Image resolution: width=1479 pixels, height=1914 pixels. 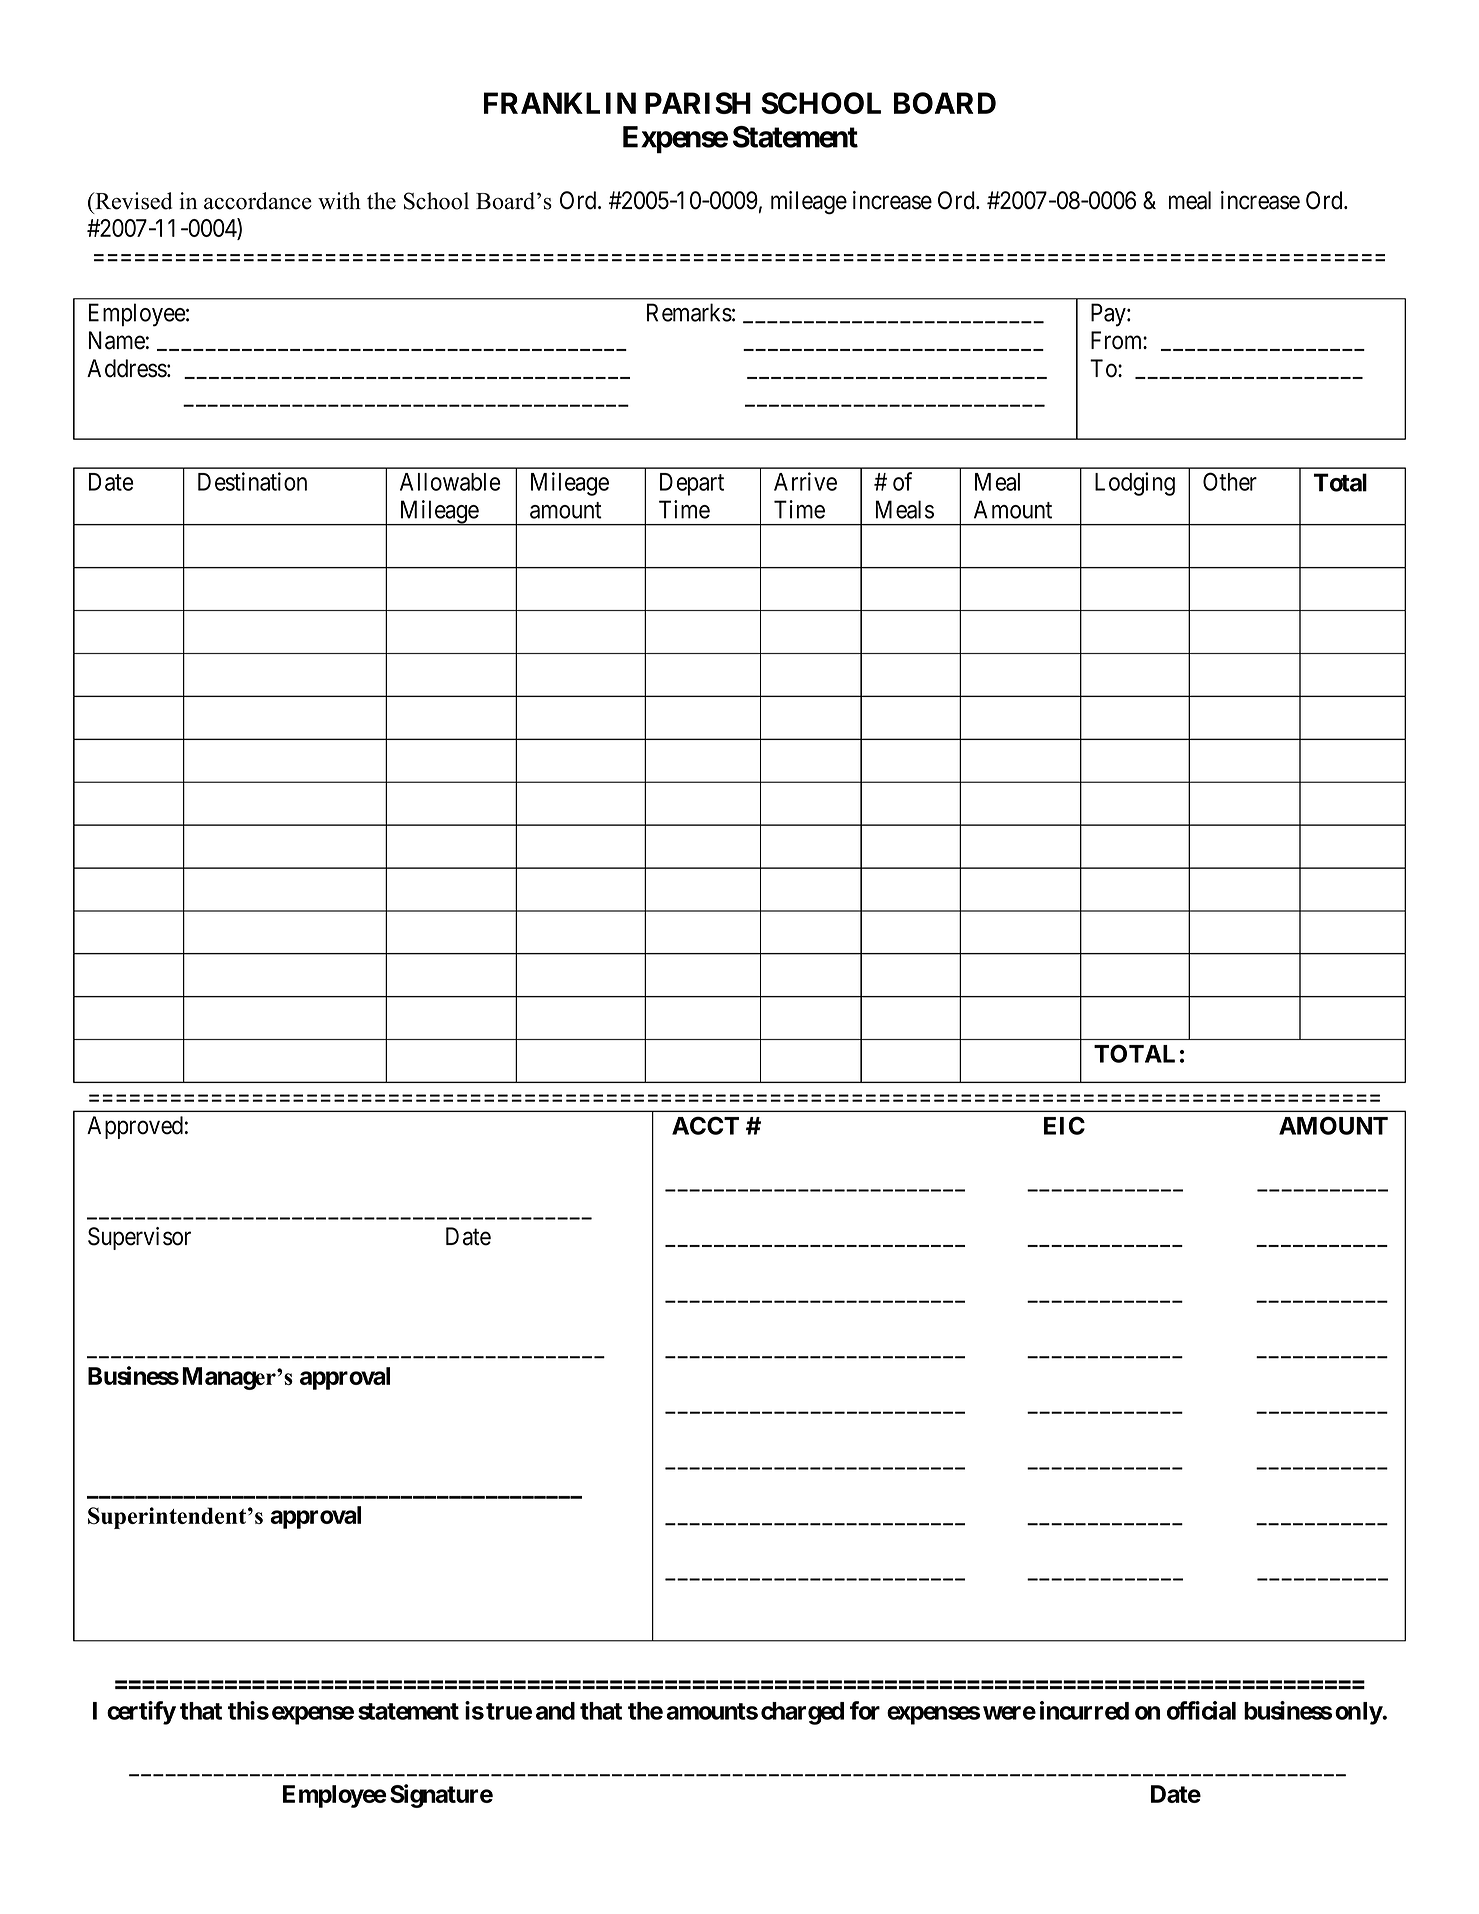 I want to click on EIC, so click(x=1064, y=1125).
